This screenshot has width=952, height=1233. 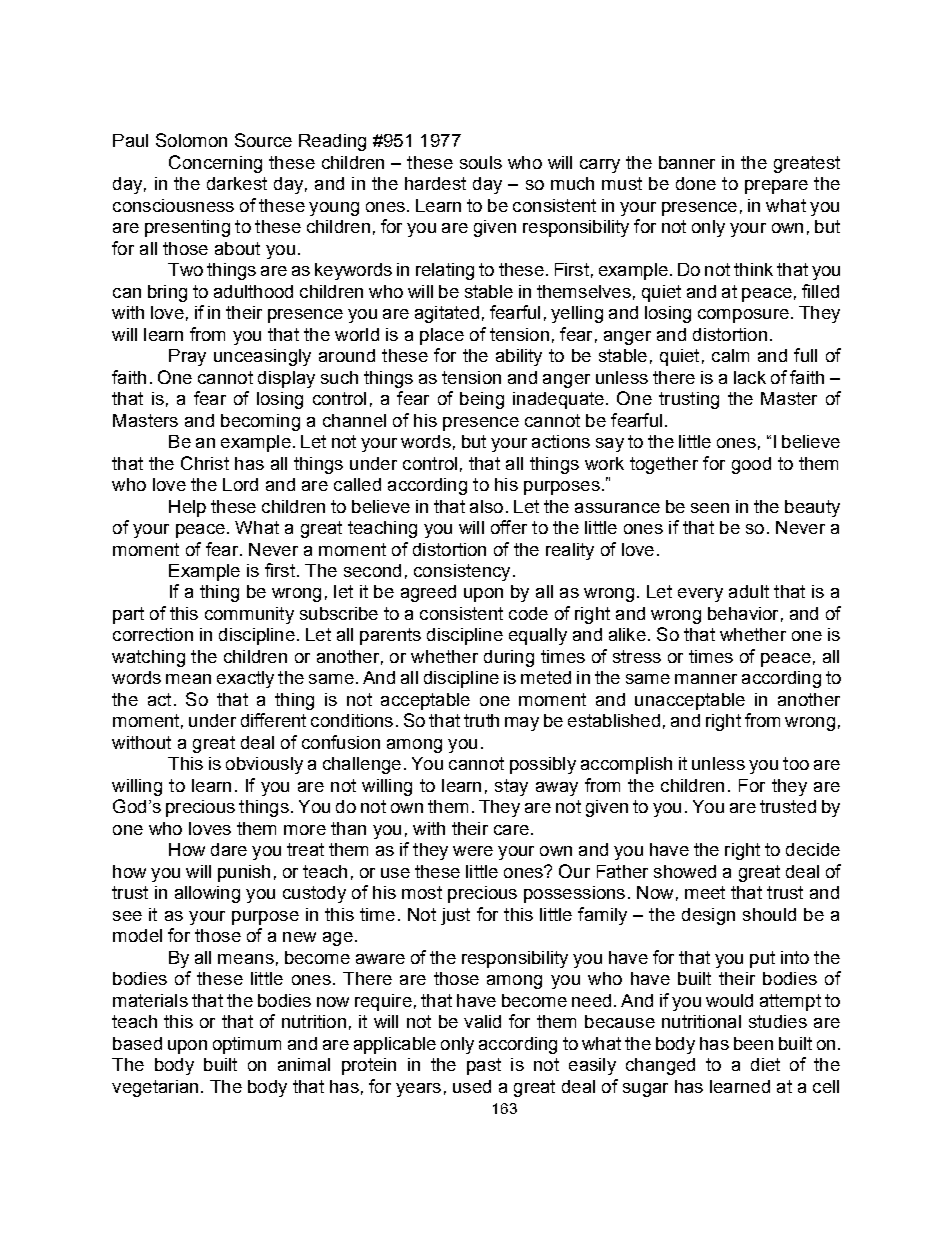 I want to click on stay, so click(x=511, y=787).
